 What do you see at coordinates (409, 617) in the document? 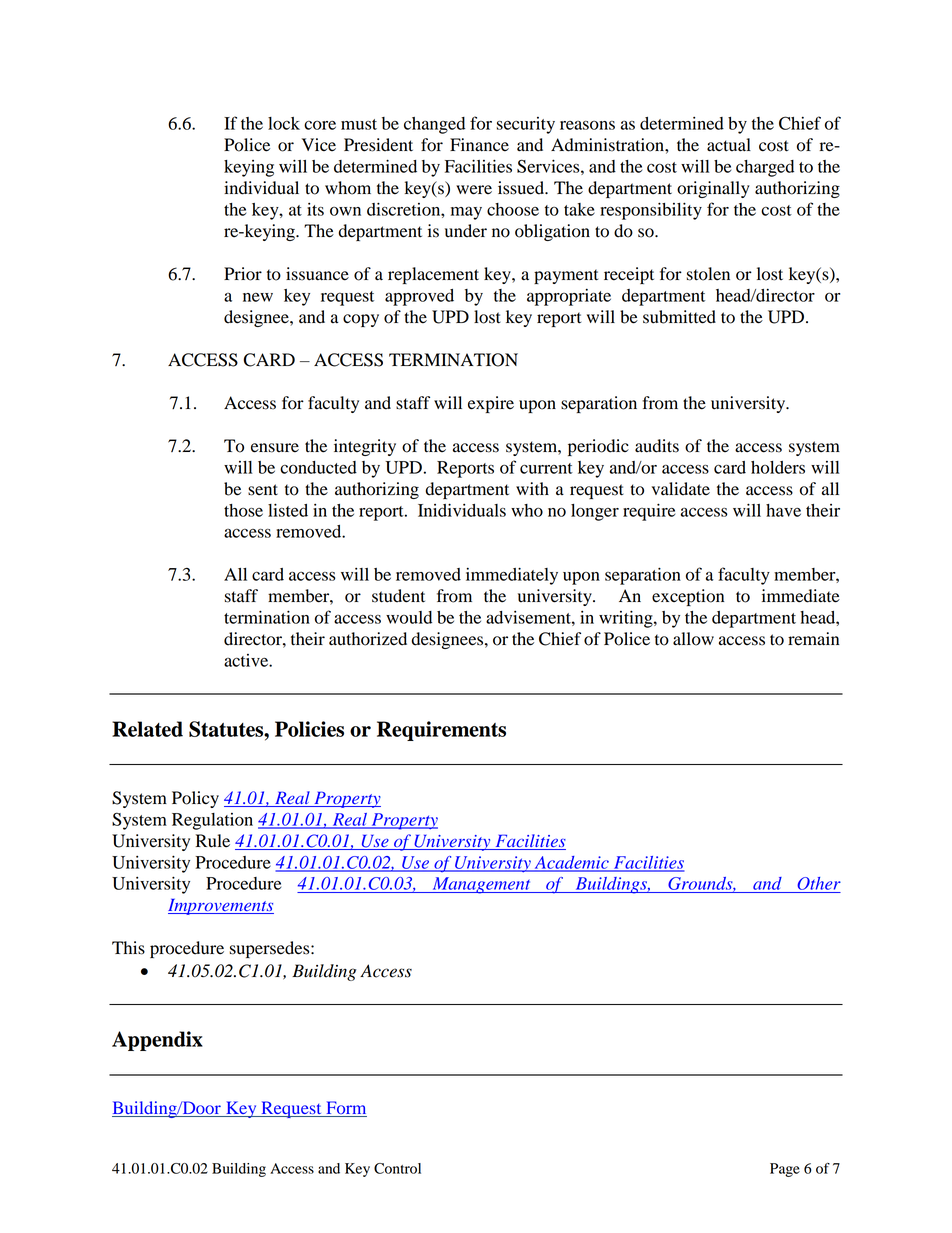
I see `would` at bounding box center [409, 617].
